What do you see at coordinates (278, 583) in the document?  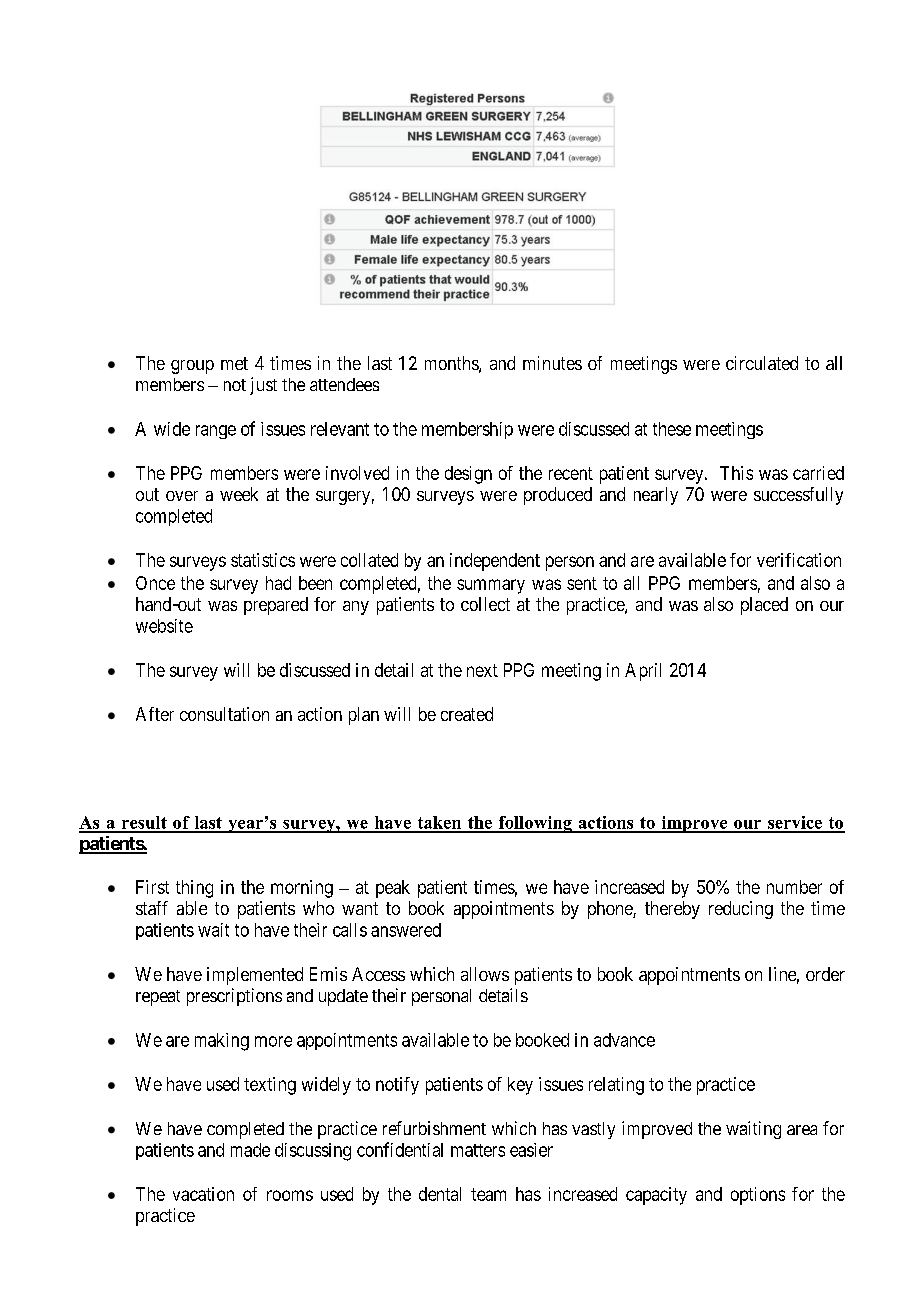 I see `had` at bounding box center [278, 583].
